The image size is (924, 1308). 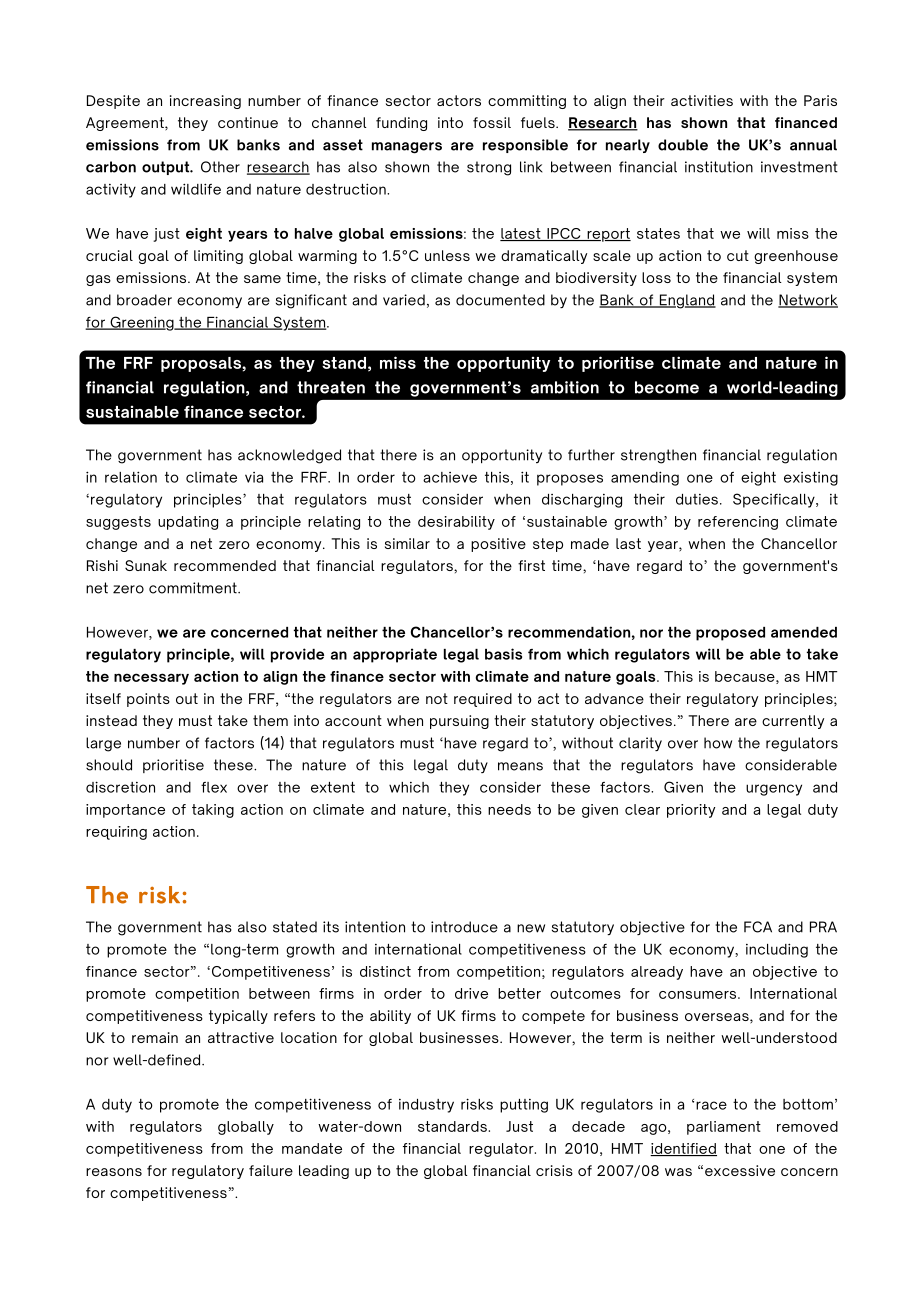 I want to click on reasons, so click(x=114, y=1172).
